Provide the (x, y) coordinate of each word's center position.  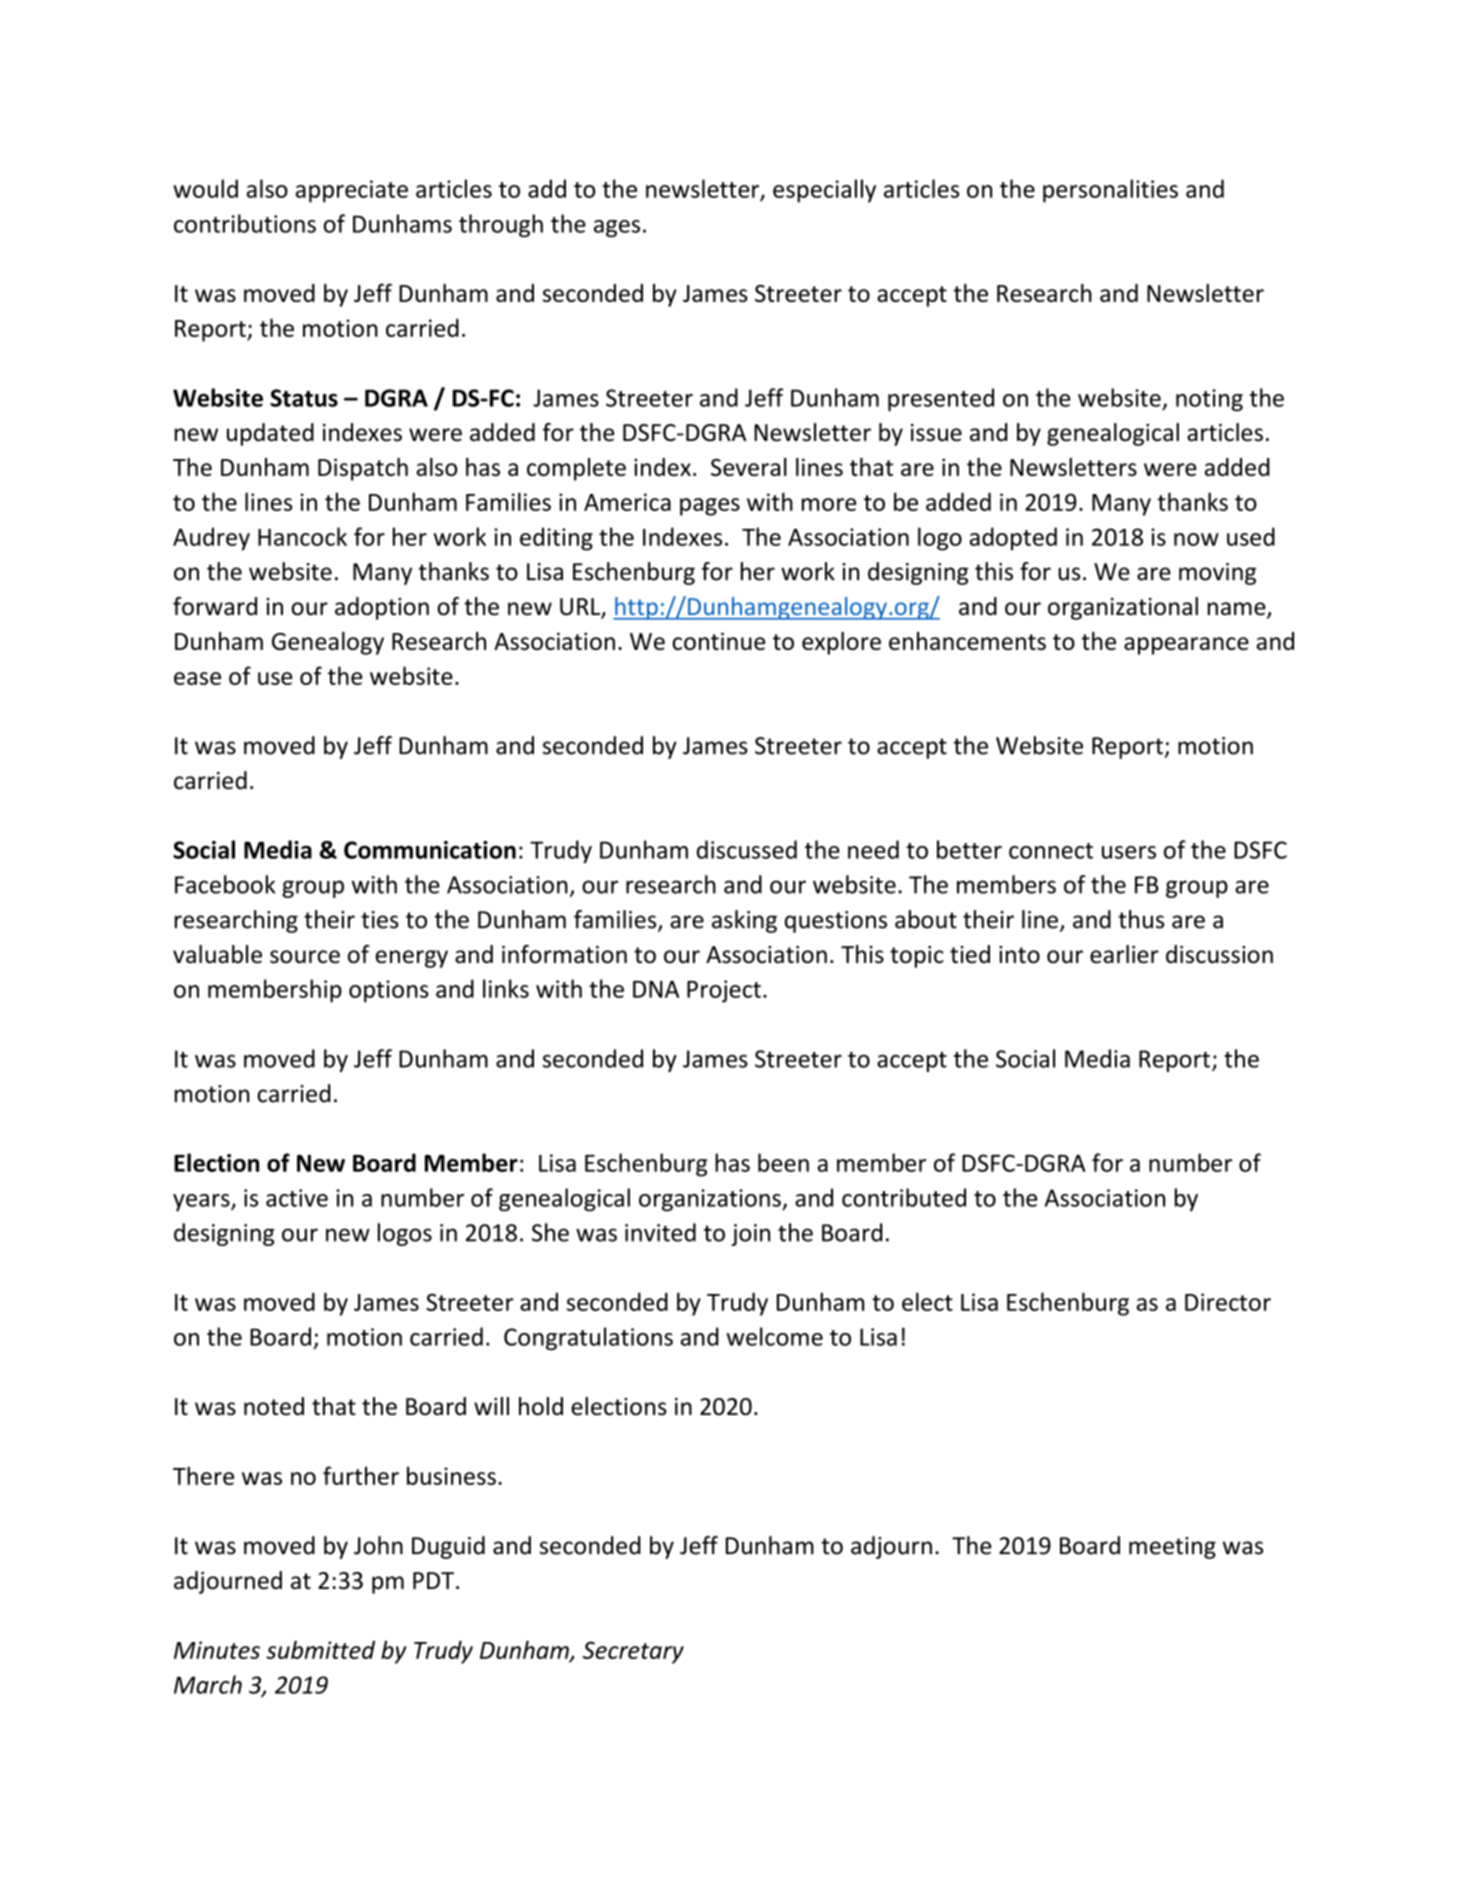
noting (1209, 400)
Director (1228, 1302)
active (297, 1198)
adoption (382, 608)
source (305, 957)
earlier (1124, 954)
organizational (1123, 608)
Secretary (633, 1652)
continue (719, 641)
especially (824, 191)
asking (744, 921)
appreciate (352, 191)
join (750, 1235)
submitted (320, 1649)
